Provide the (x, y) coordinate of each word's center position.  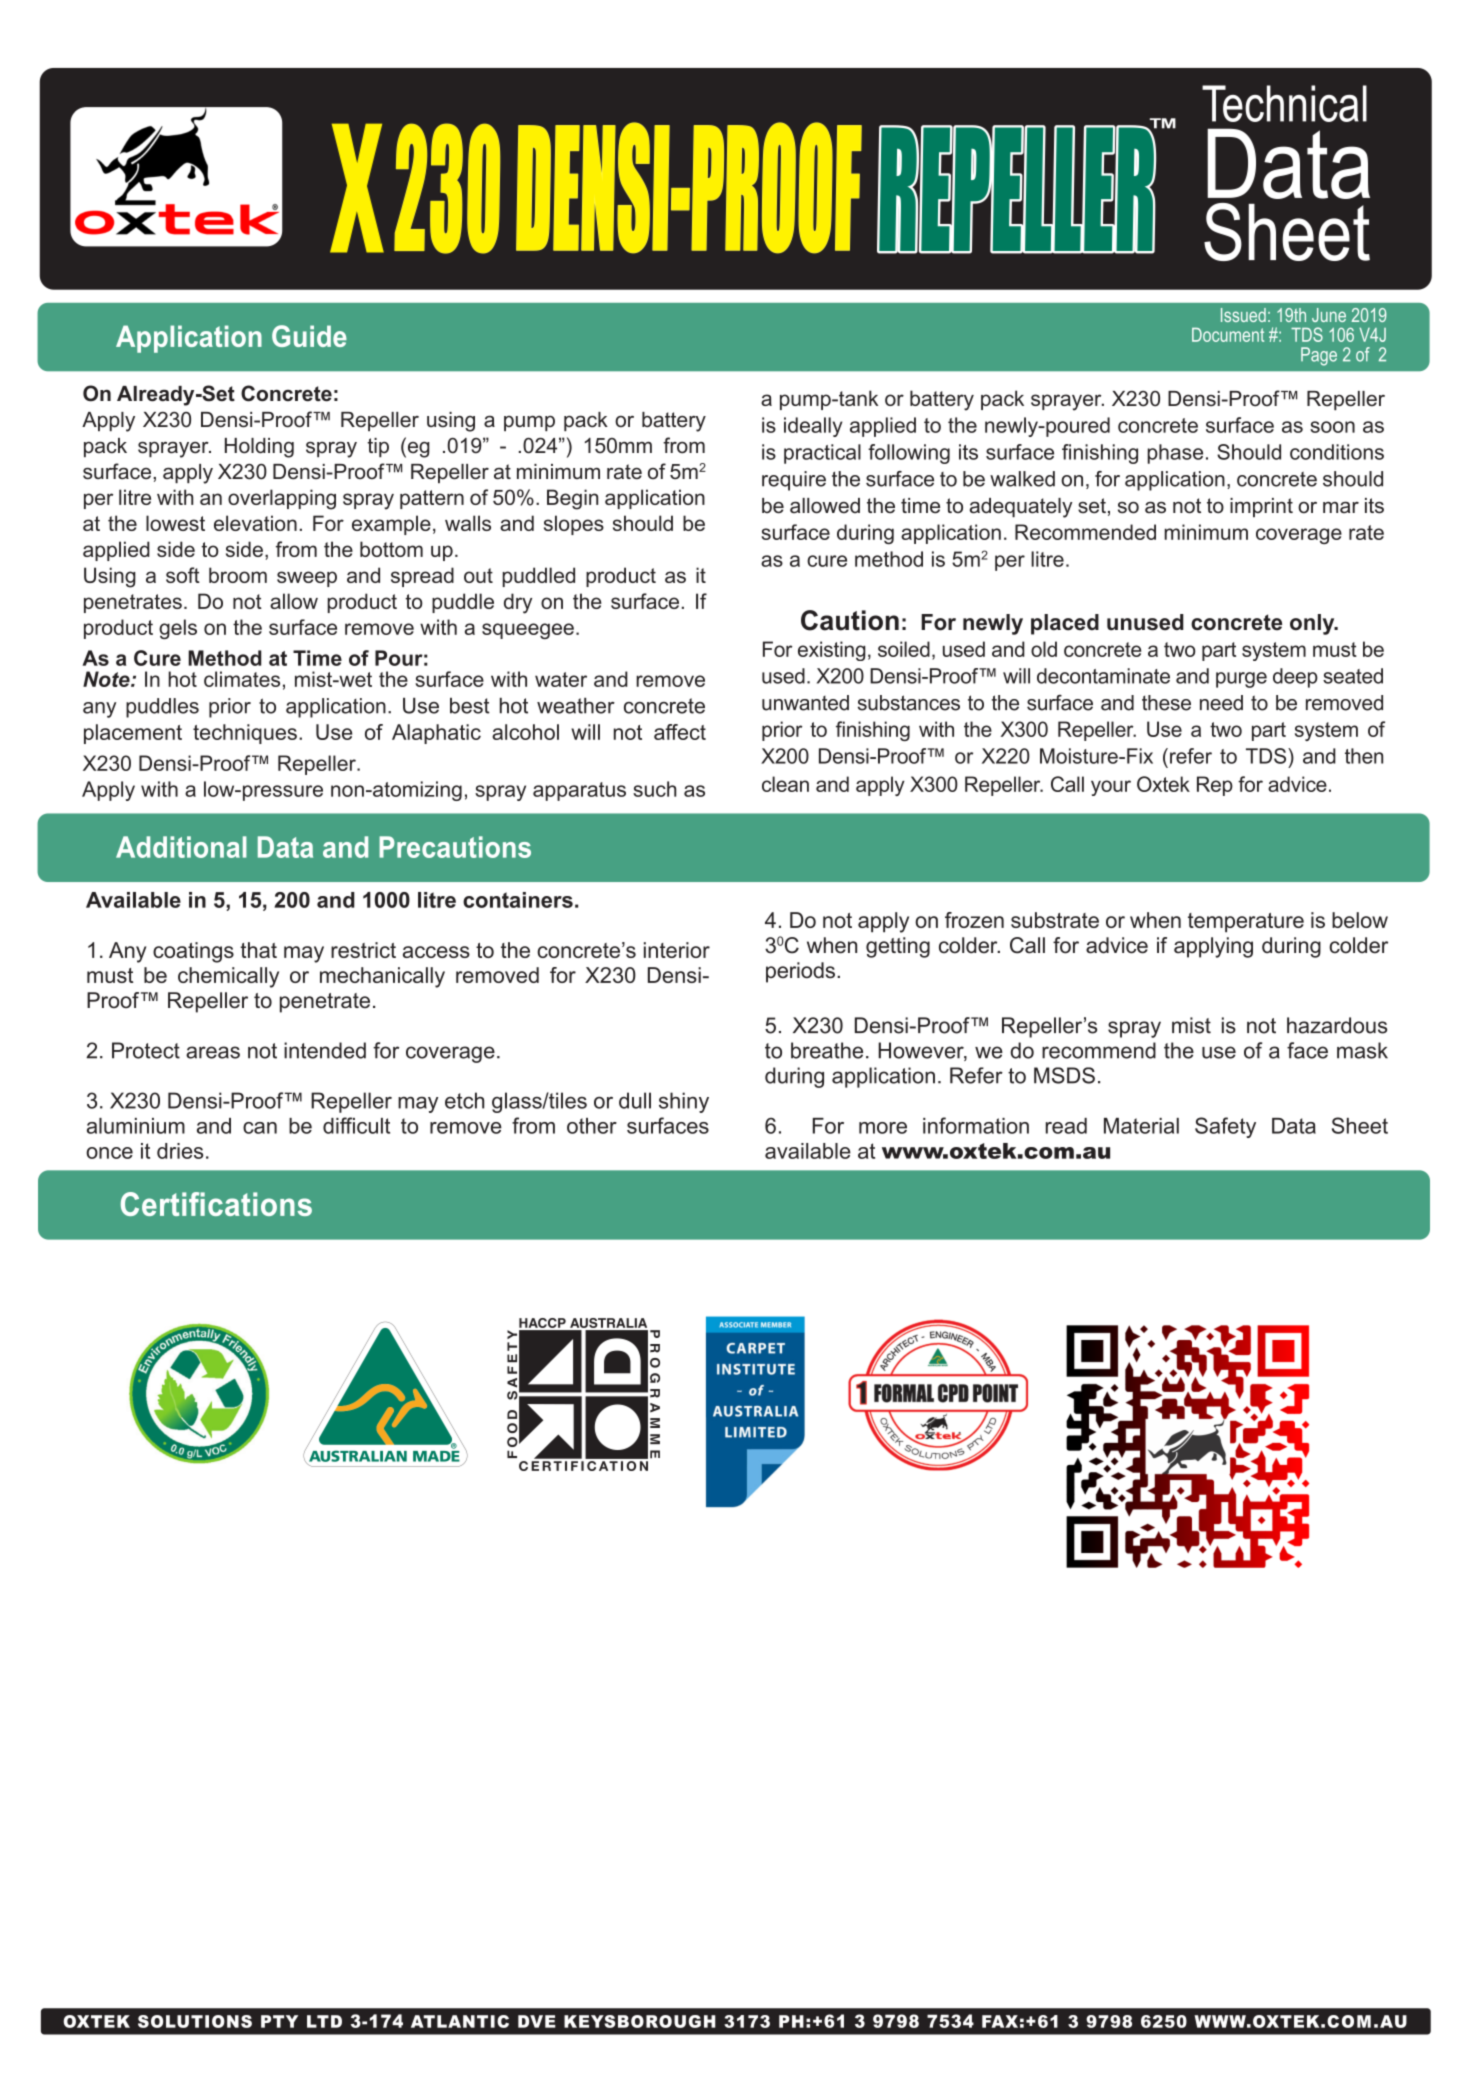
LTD (324, 2021)
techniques (245, 734)
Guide (309, 336)
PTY (279, 2021)
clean (785, 784)
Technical (1284, 103)
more (883, 1128)
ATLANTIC (460, 2021)
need (1221, 703)
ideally (813, 427)
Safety (1225, 1127)
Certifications (216, 1204)
